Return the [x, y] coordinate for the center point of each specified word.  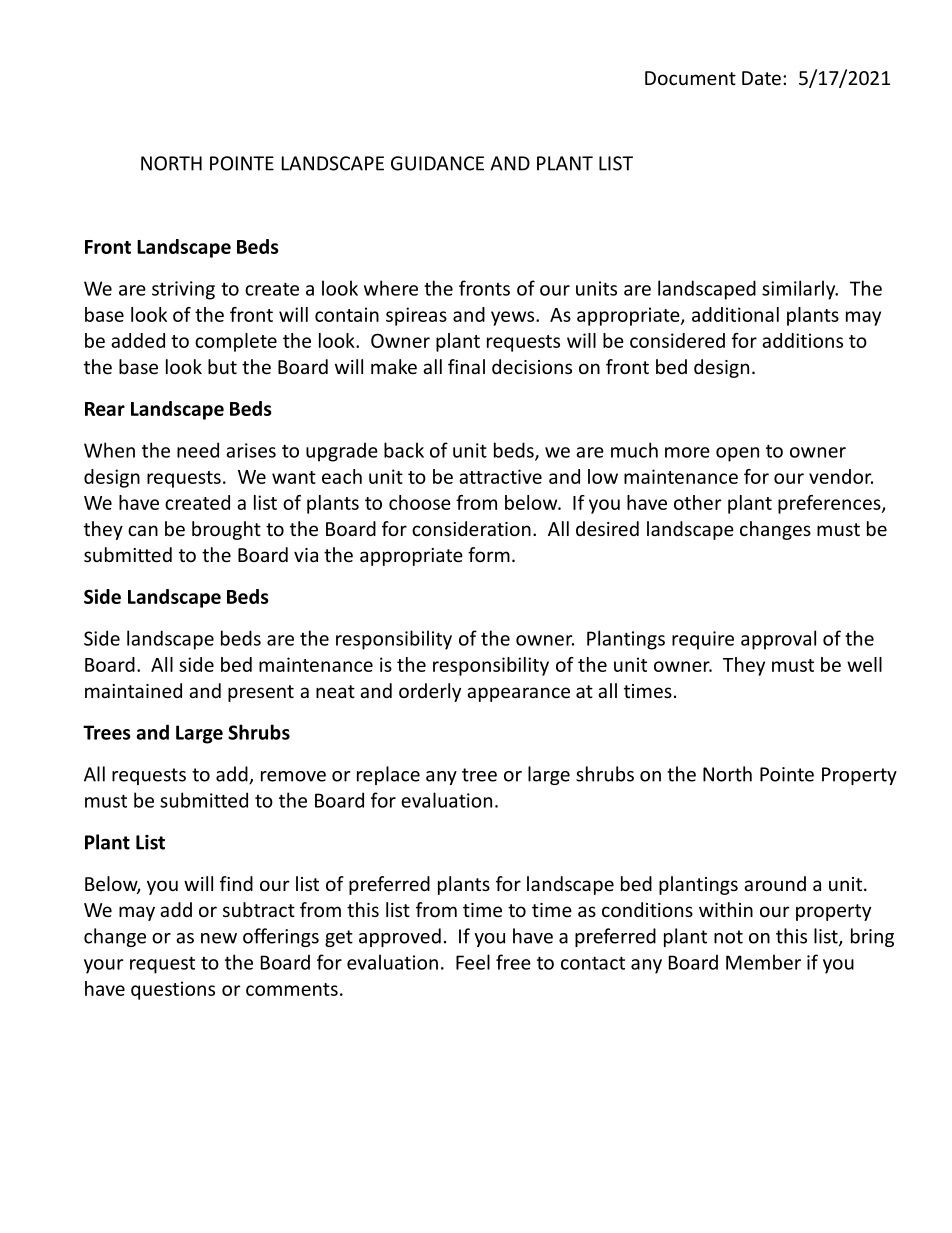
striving [183, 290]
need [198, 450]
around [775, 883]
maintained [133, 690]
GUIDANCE [437, 163]
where [391, 288]
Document [690, 78]
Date [761, 78]
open [737, 454]
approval [778, 640]
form [489, 554]
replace [388, 775]
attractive [500, 476]
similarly [800, 290]
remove [293, 776]
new [219, 938]
